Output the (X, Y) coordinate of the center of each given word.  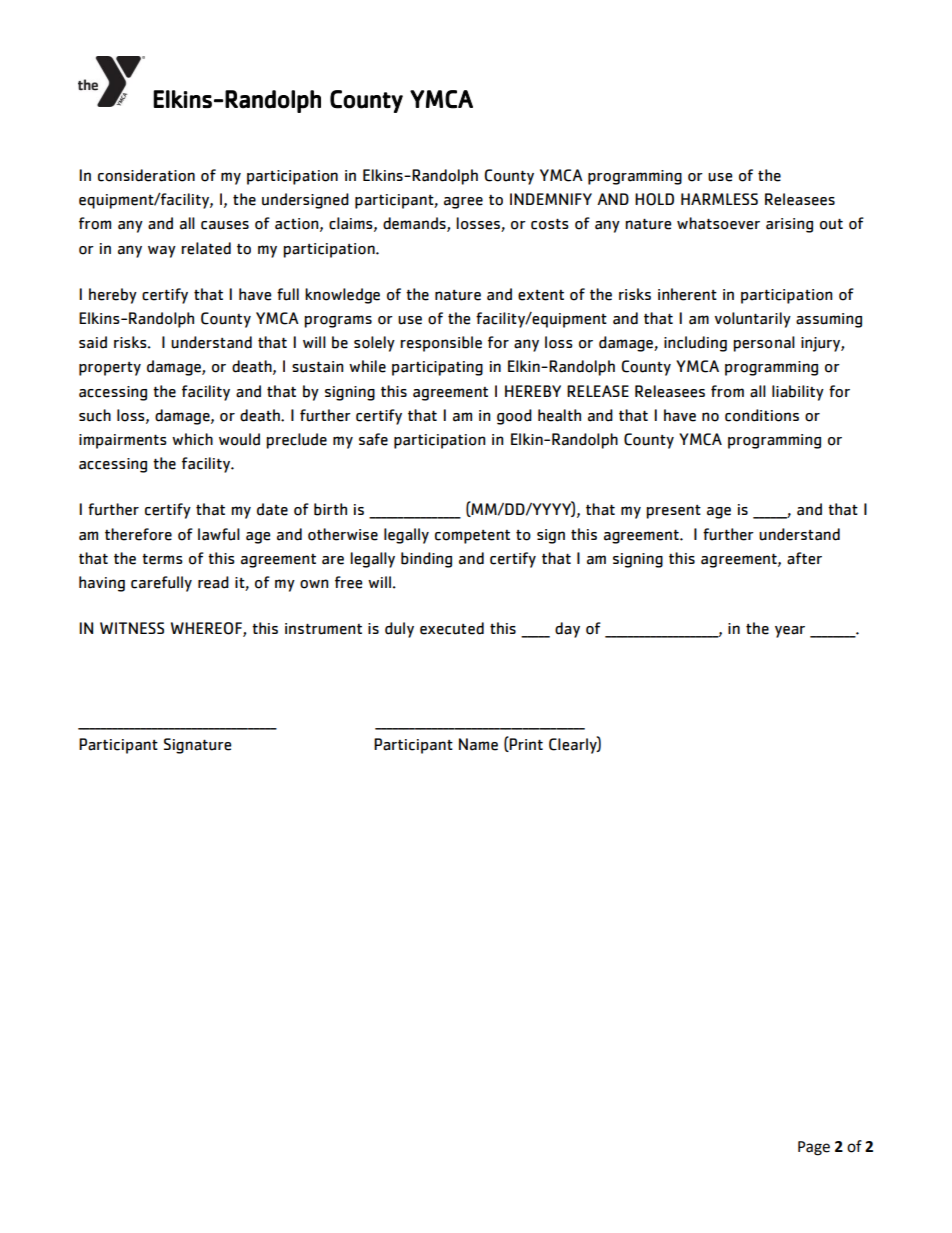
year (790, 632)
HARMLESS (719, 199)
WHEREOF (207, 629)
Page (814, 1148)
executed (452, 628)
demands (415, 224)
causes (225, 225)
